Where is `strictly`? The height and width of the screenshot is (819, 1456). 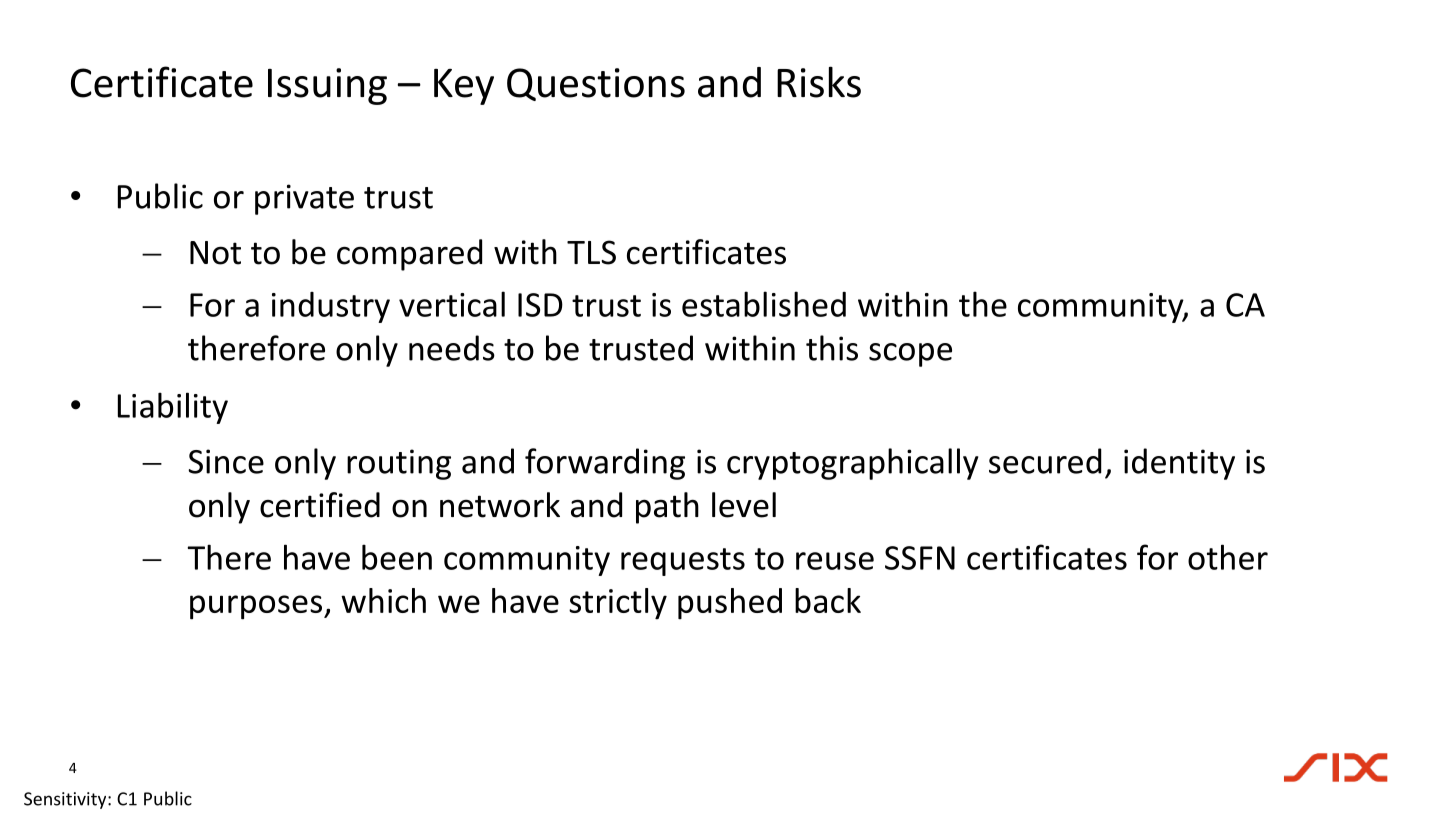 strictly is located at coordinates (618, 604).
